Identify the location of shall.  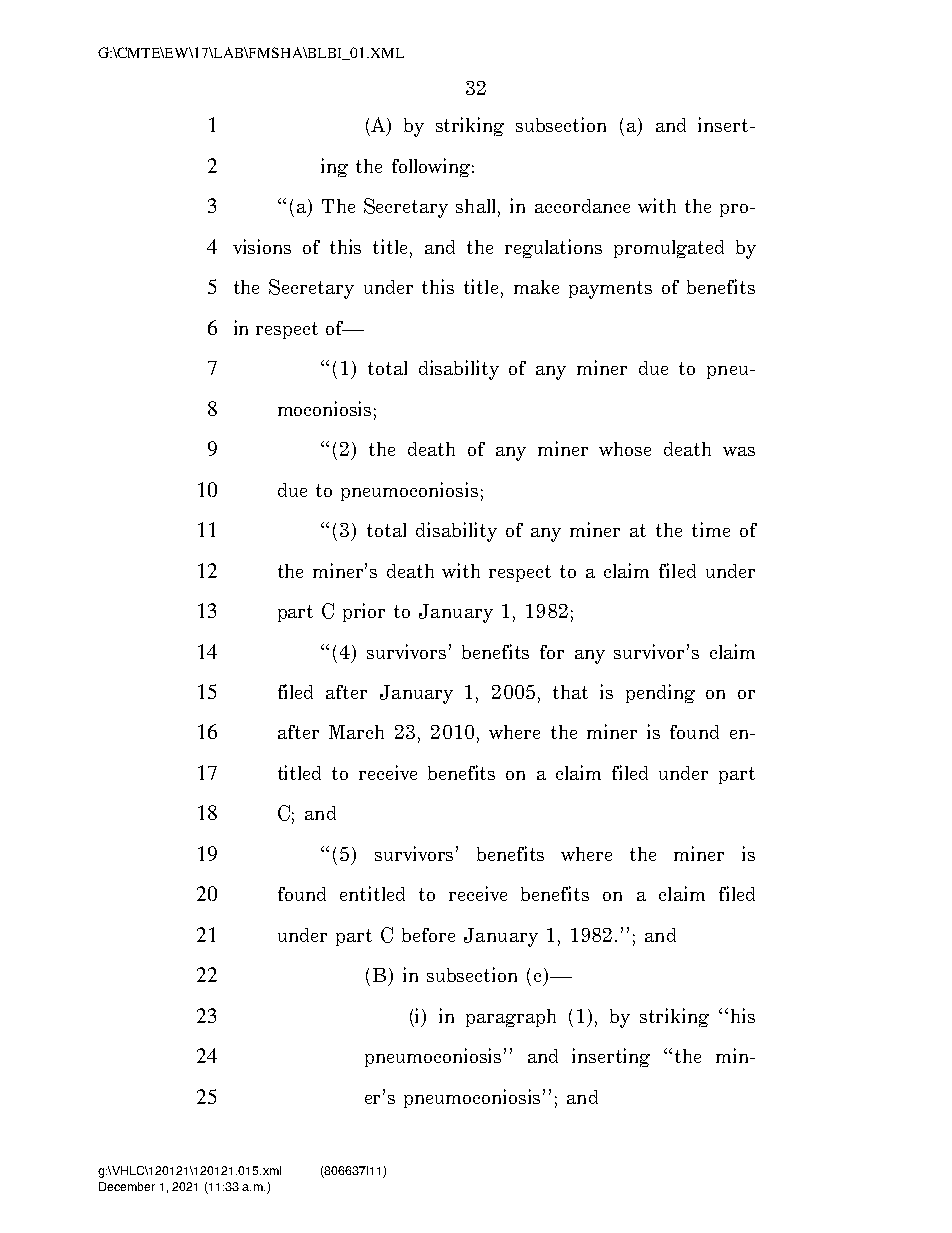
(477, 207).
